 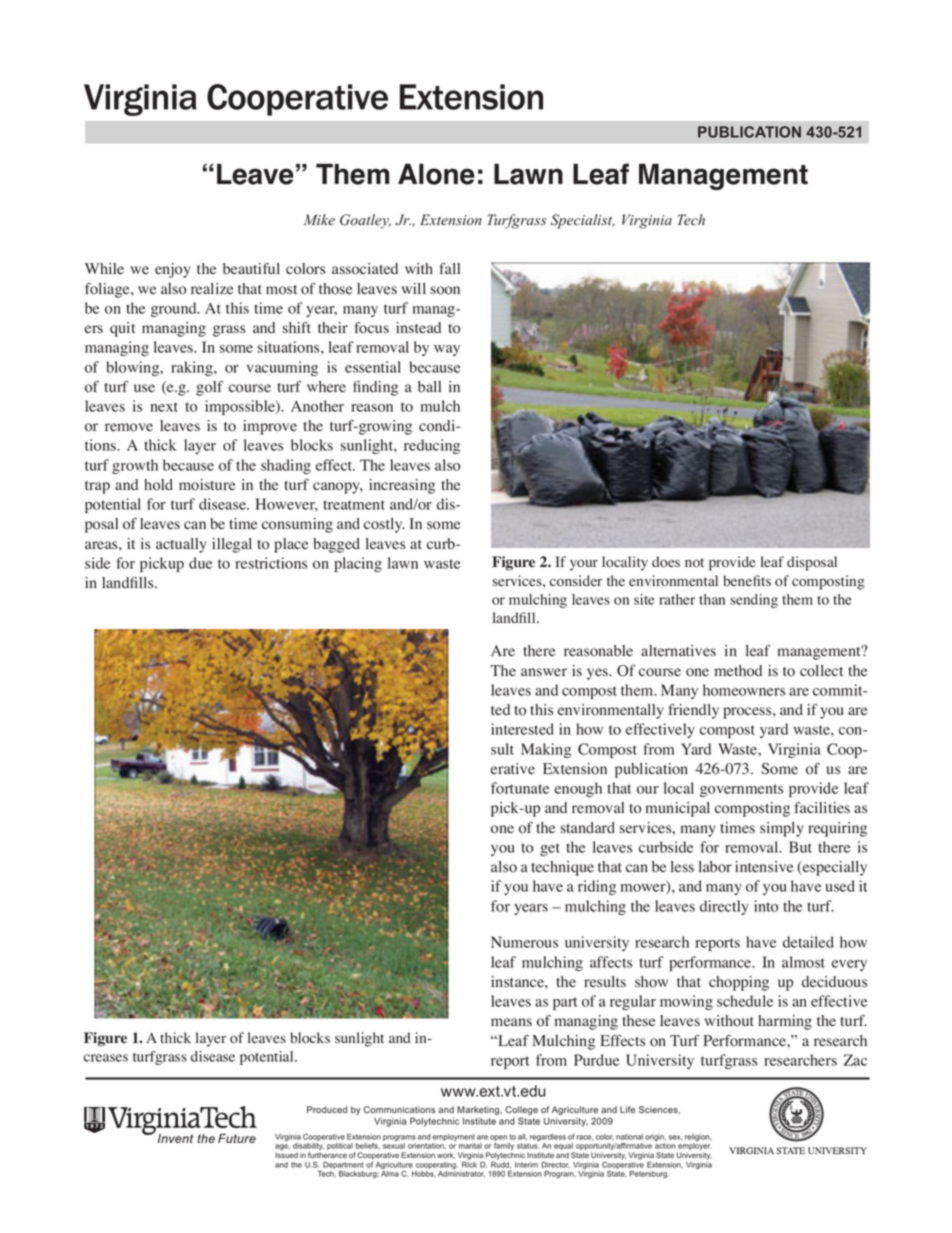 What do you see at coordinates (747, 581) in the image?
I see `benefits` at bounding box center [747, 581].
